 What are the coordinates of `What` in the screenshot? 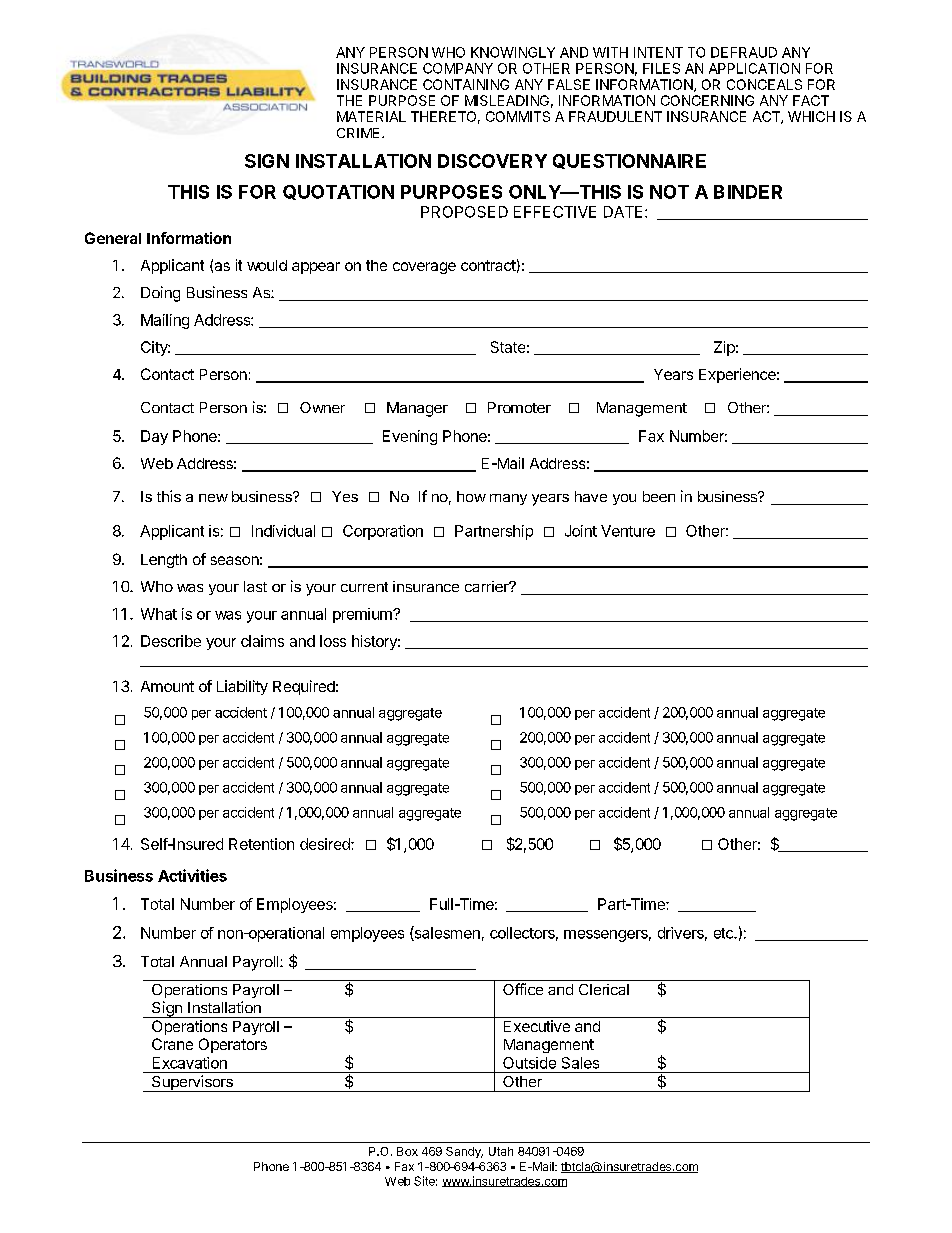 It's located at (159, 614).
